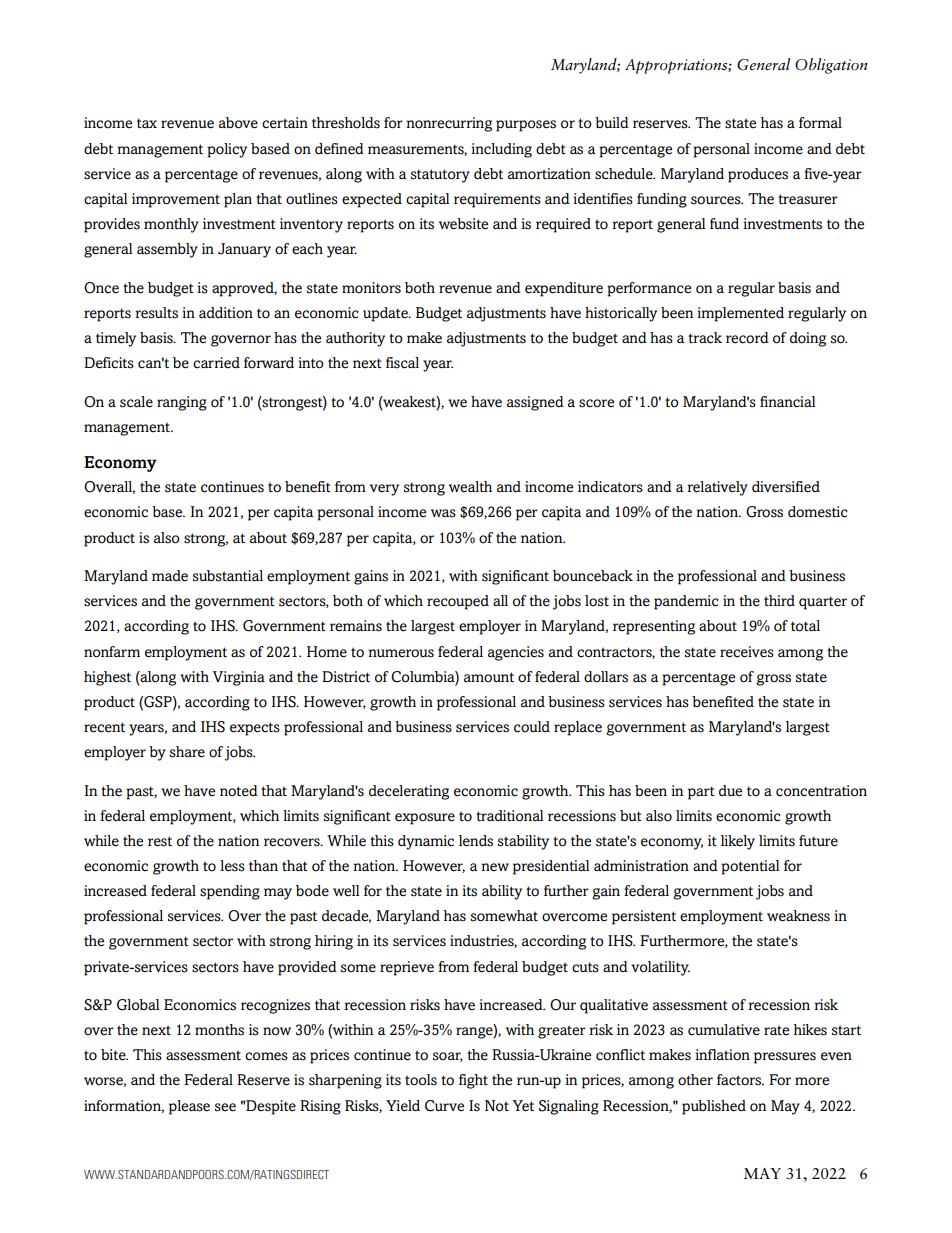 Image resolution: width=952 pixels, height=1233 pixels. I want to click on formal, so click(820, 123).
